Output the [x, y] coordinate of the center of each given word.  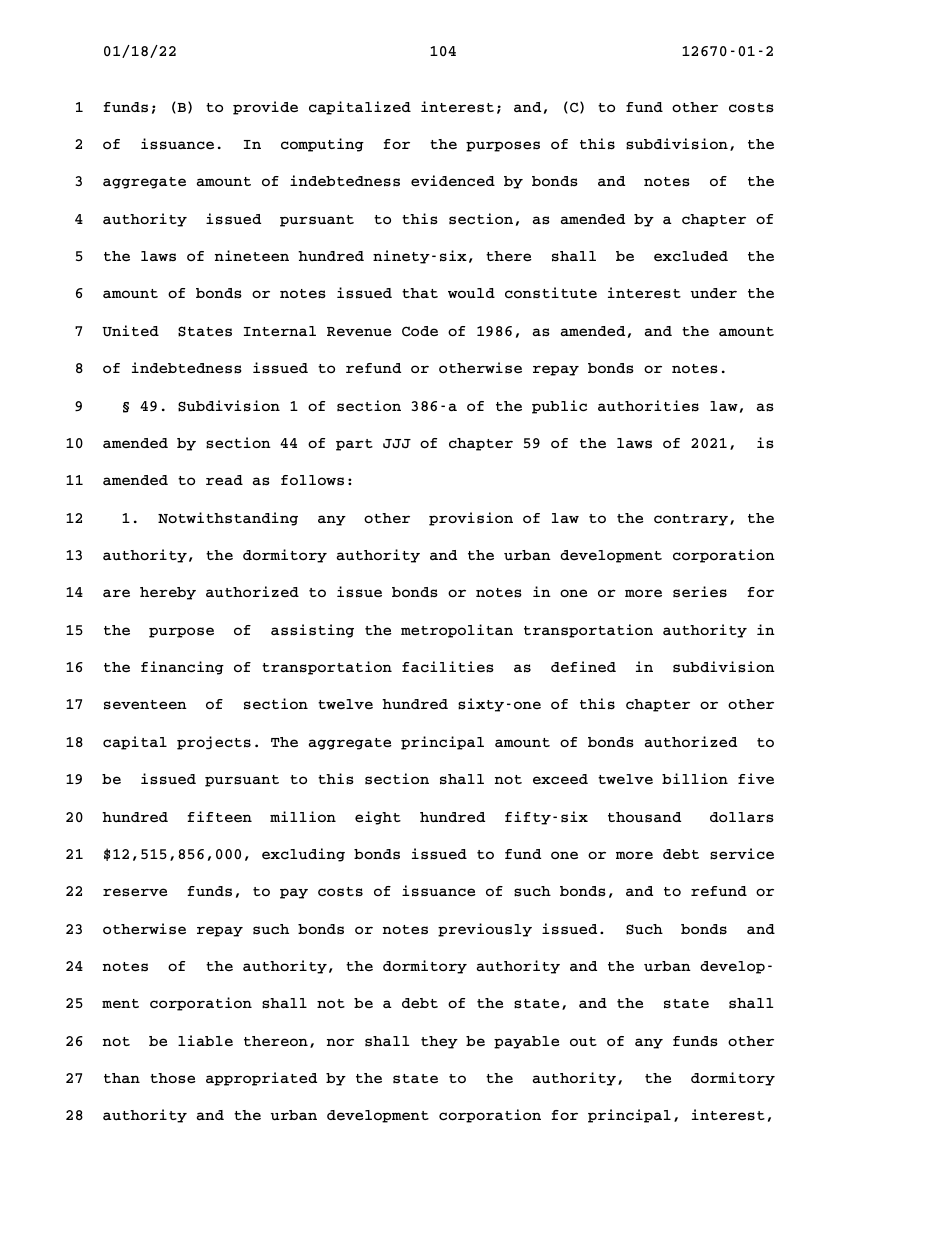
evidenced [453, 181]
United [130, 330]
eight [378, 818]
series [700, 592]
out [583, 1042]
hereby [168, 593]
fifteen [220, 817]
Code [420, 331]
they [439, 1042]
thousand [644, 817]
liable [205, 1041]
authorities [648, 406]
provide [265, 108]
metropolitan [457, 631]
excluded [691, 256]
